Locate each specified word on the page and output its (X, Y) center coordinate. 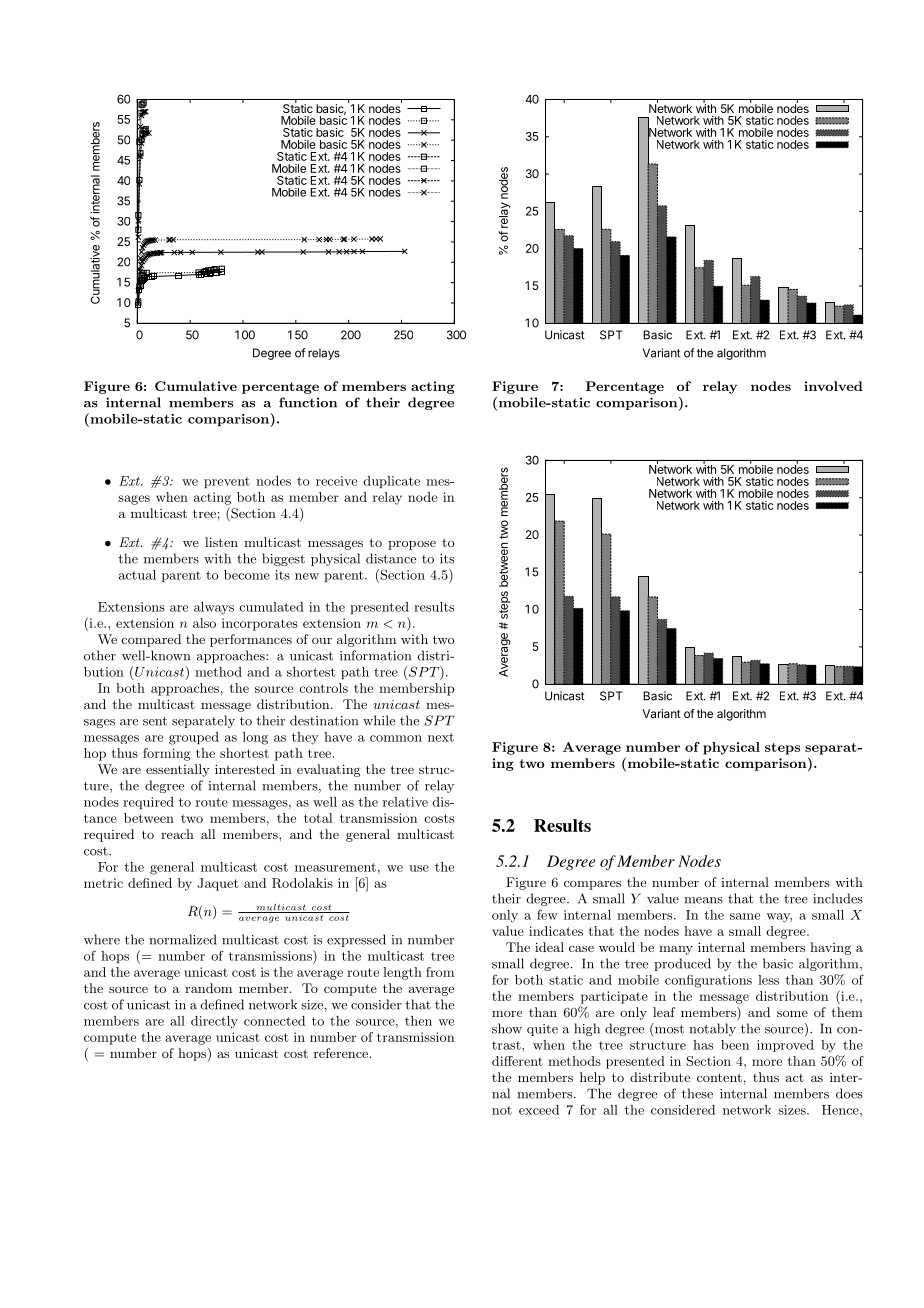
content (719, 1077)
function (308, 402)
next (441, 737)
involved (833, 386)
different (517, 1061)
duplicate (391, 482)
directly (214, 1022)
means (703, 900)
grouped (194, 738)
